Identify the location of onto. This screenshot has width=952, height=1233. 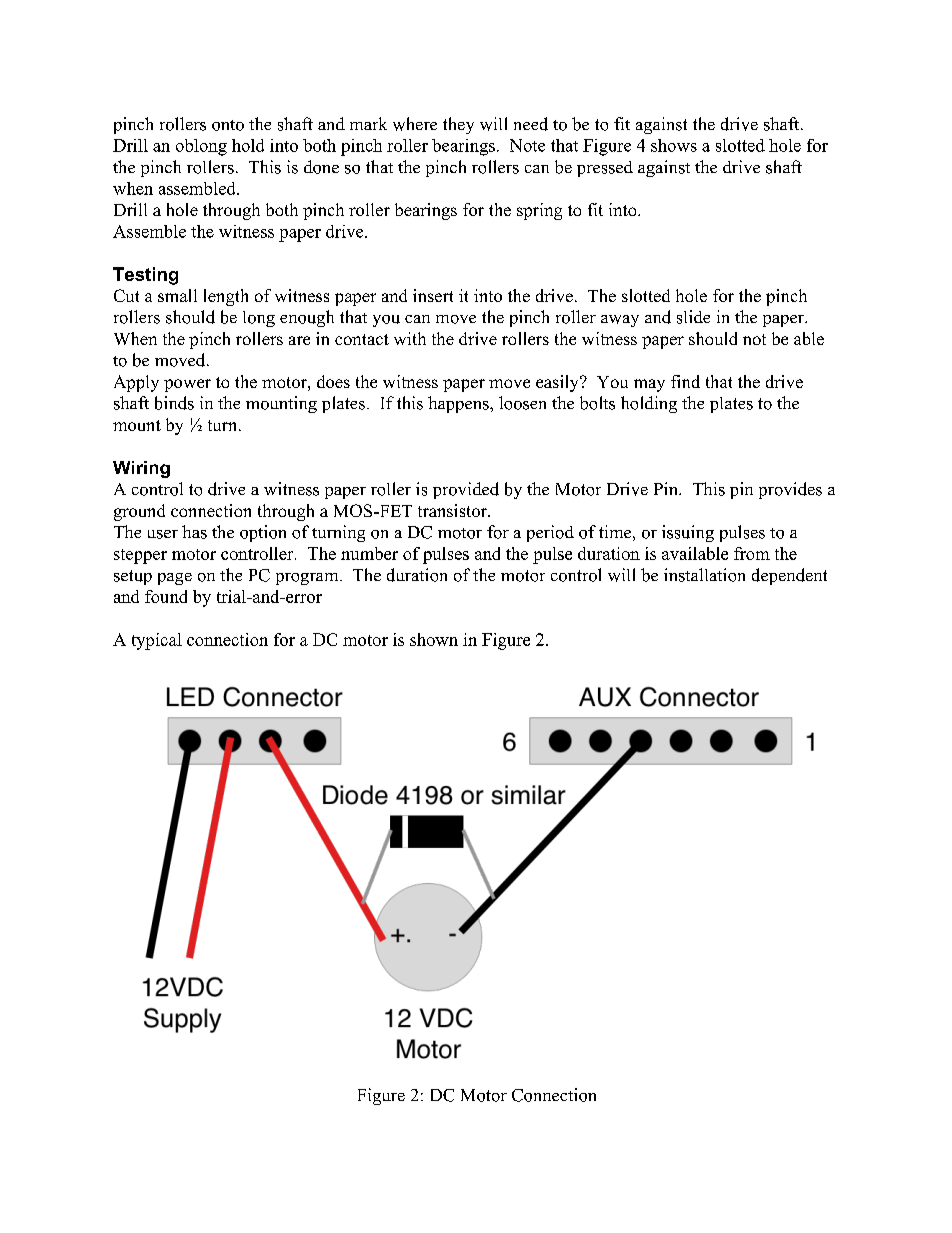
(228, 125).
